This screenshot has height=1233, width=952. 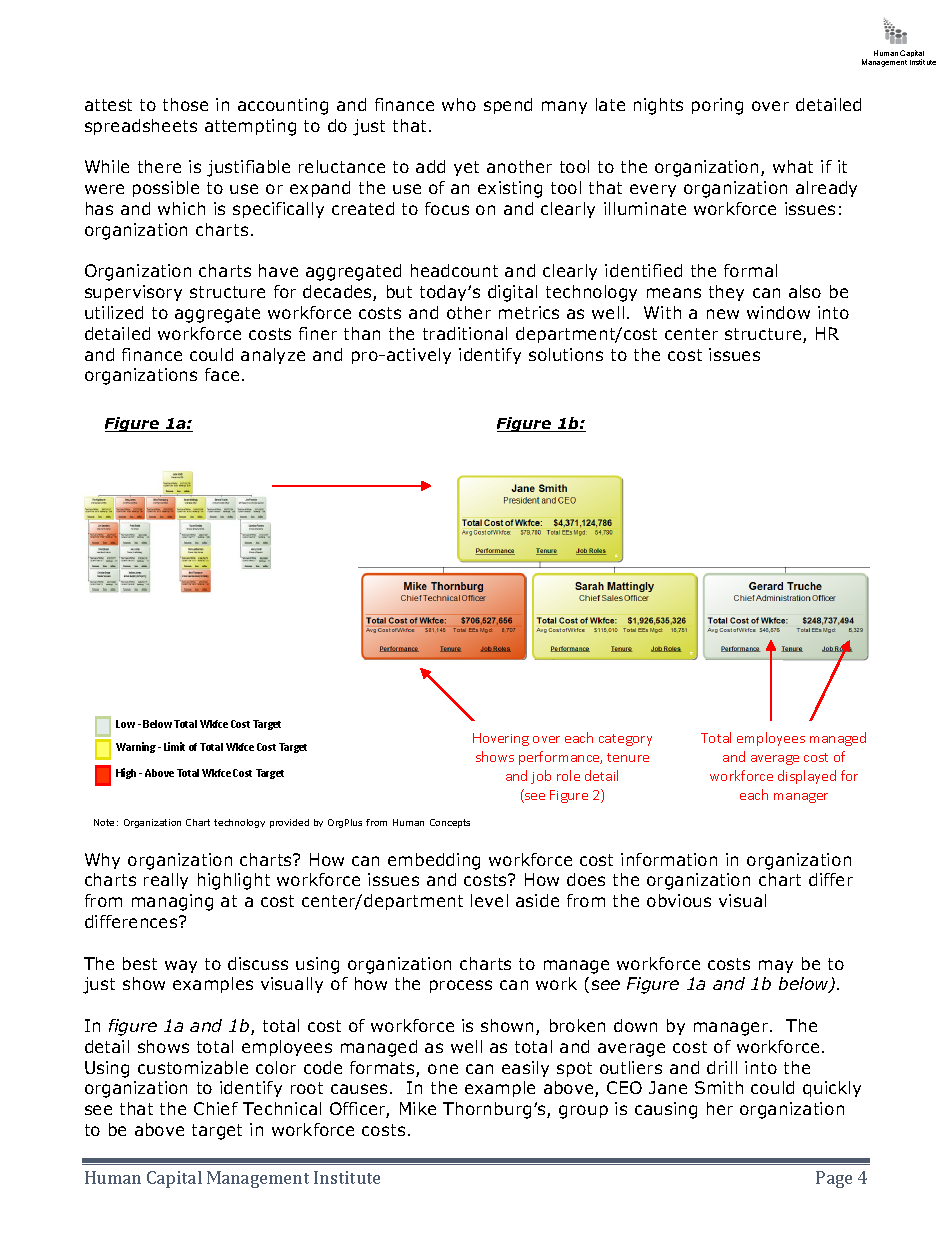 What do you see at coordinates (719, 1087) in the screenshot?
I see `Smith` at bounding box center [719, 1087].
